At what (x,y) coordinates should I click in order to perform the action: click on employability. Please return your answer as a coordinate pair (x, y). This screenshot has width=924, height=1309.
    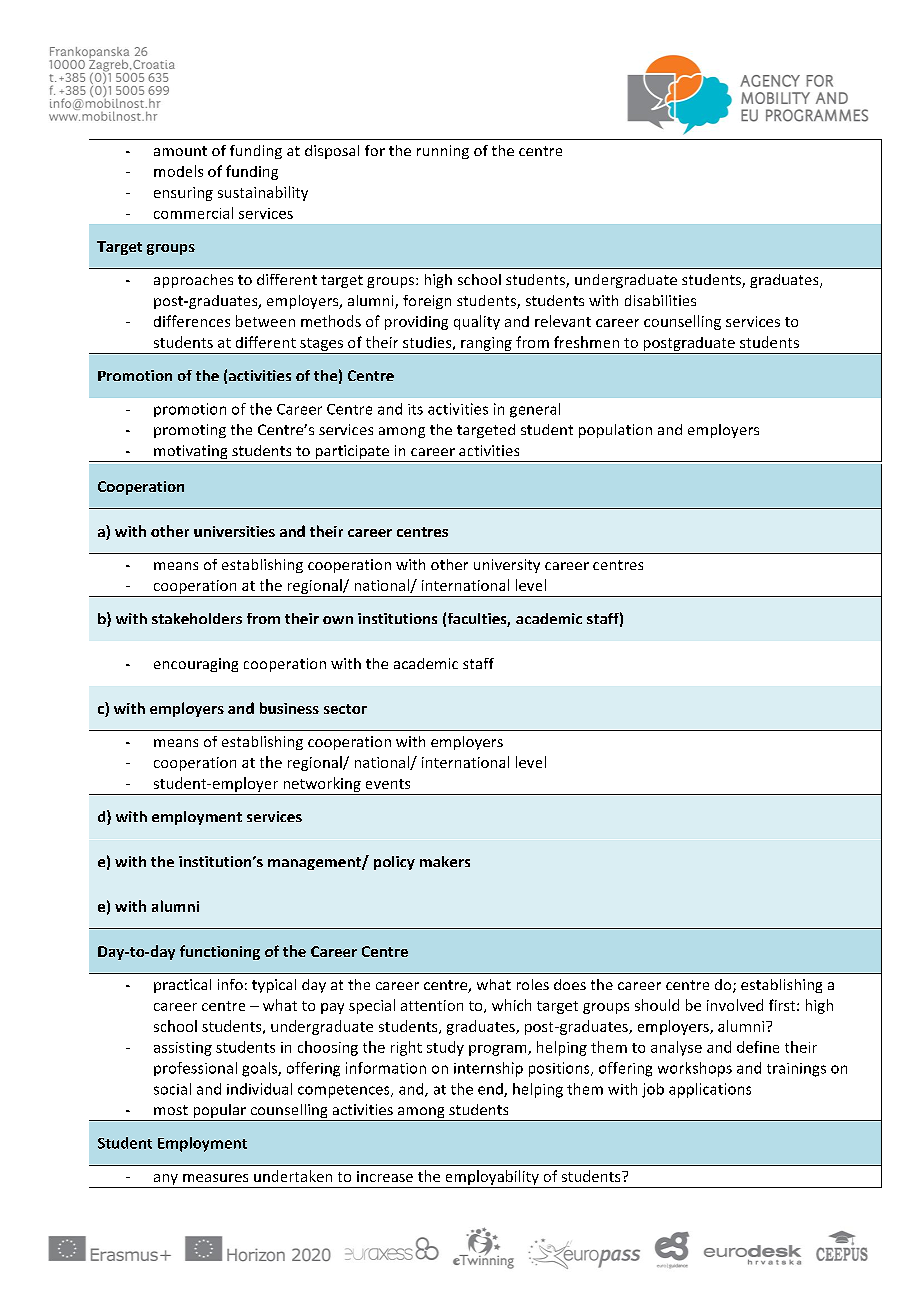
    Looking at the image, I should click on (492, 1177).
